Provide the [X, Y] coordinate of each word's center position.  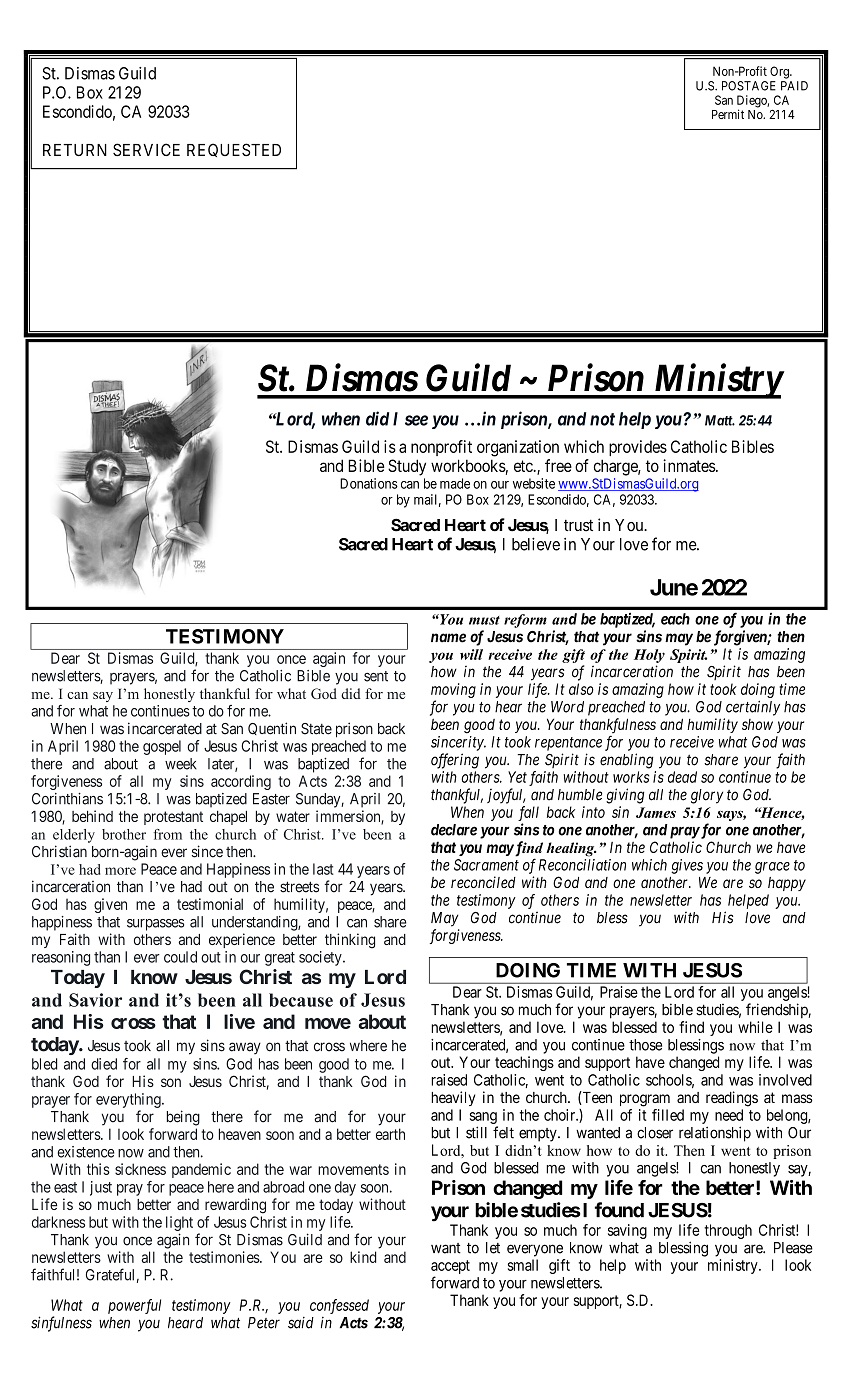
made [455, 483]
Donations [369, 483]
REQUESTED [234, 150]
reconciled [483, 882]
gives [687, 866]
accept [450, 1267]
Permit [728, 114]
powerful [134, 1306]
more [120, 871]
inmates [689, 465]
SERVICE [146, 149]
